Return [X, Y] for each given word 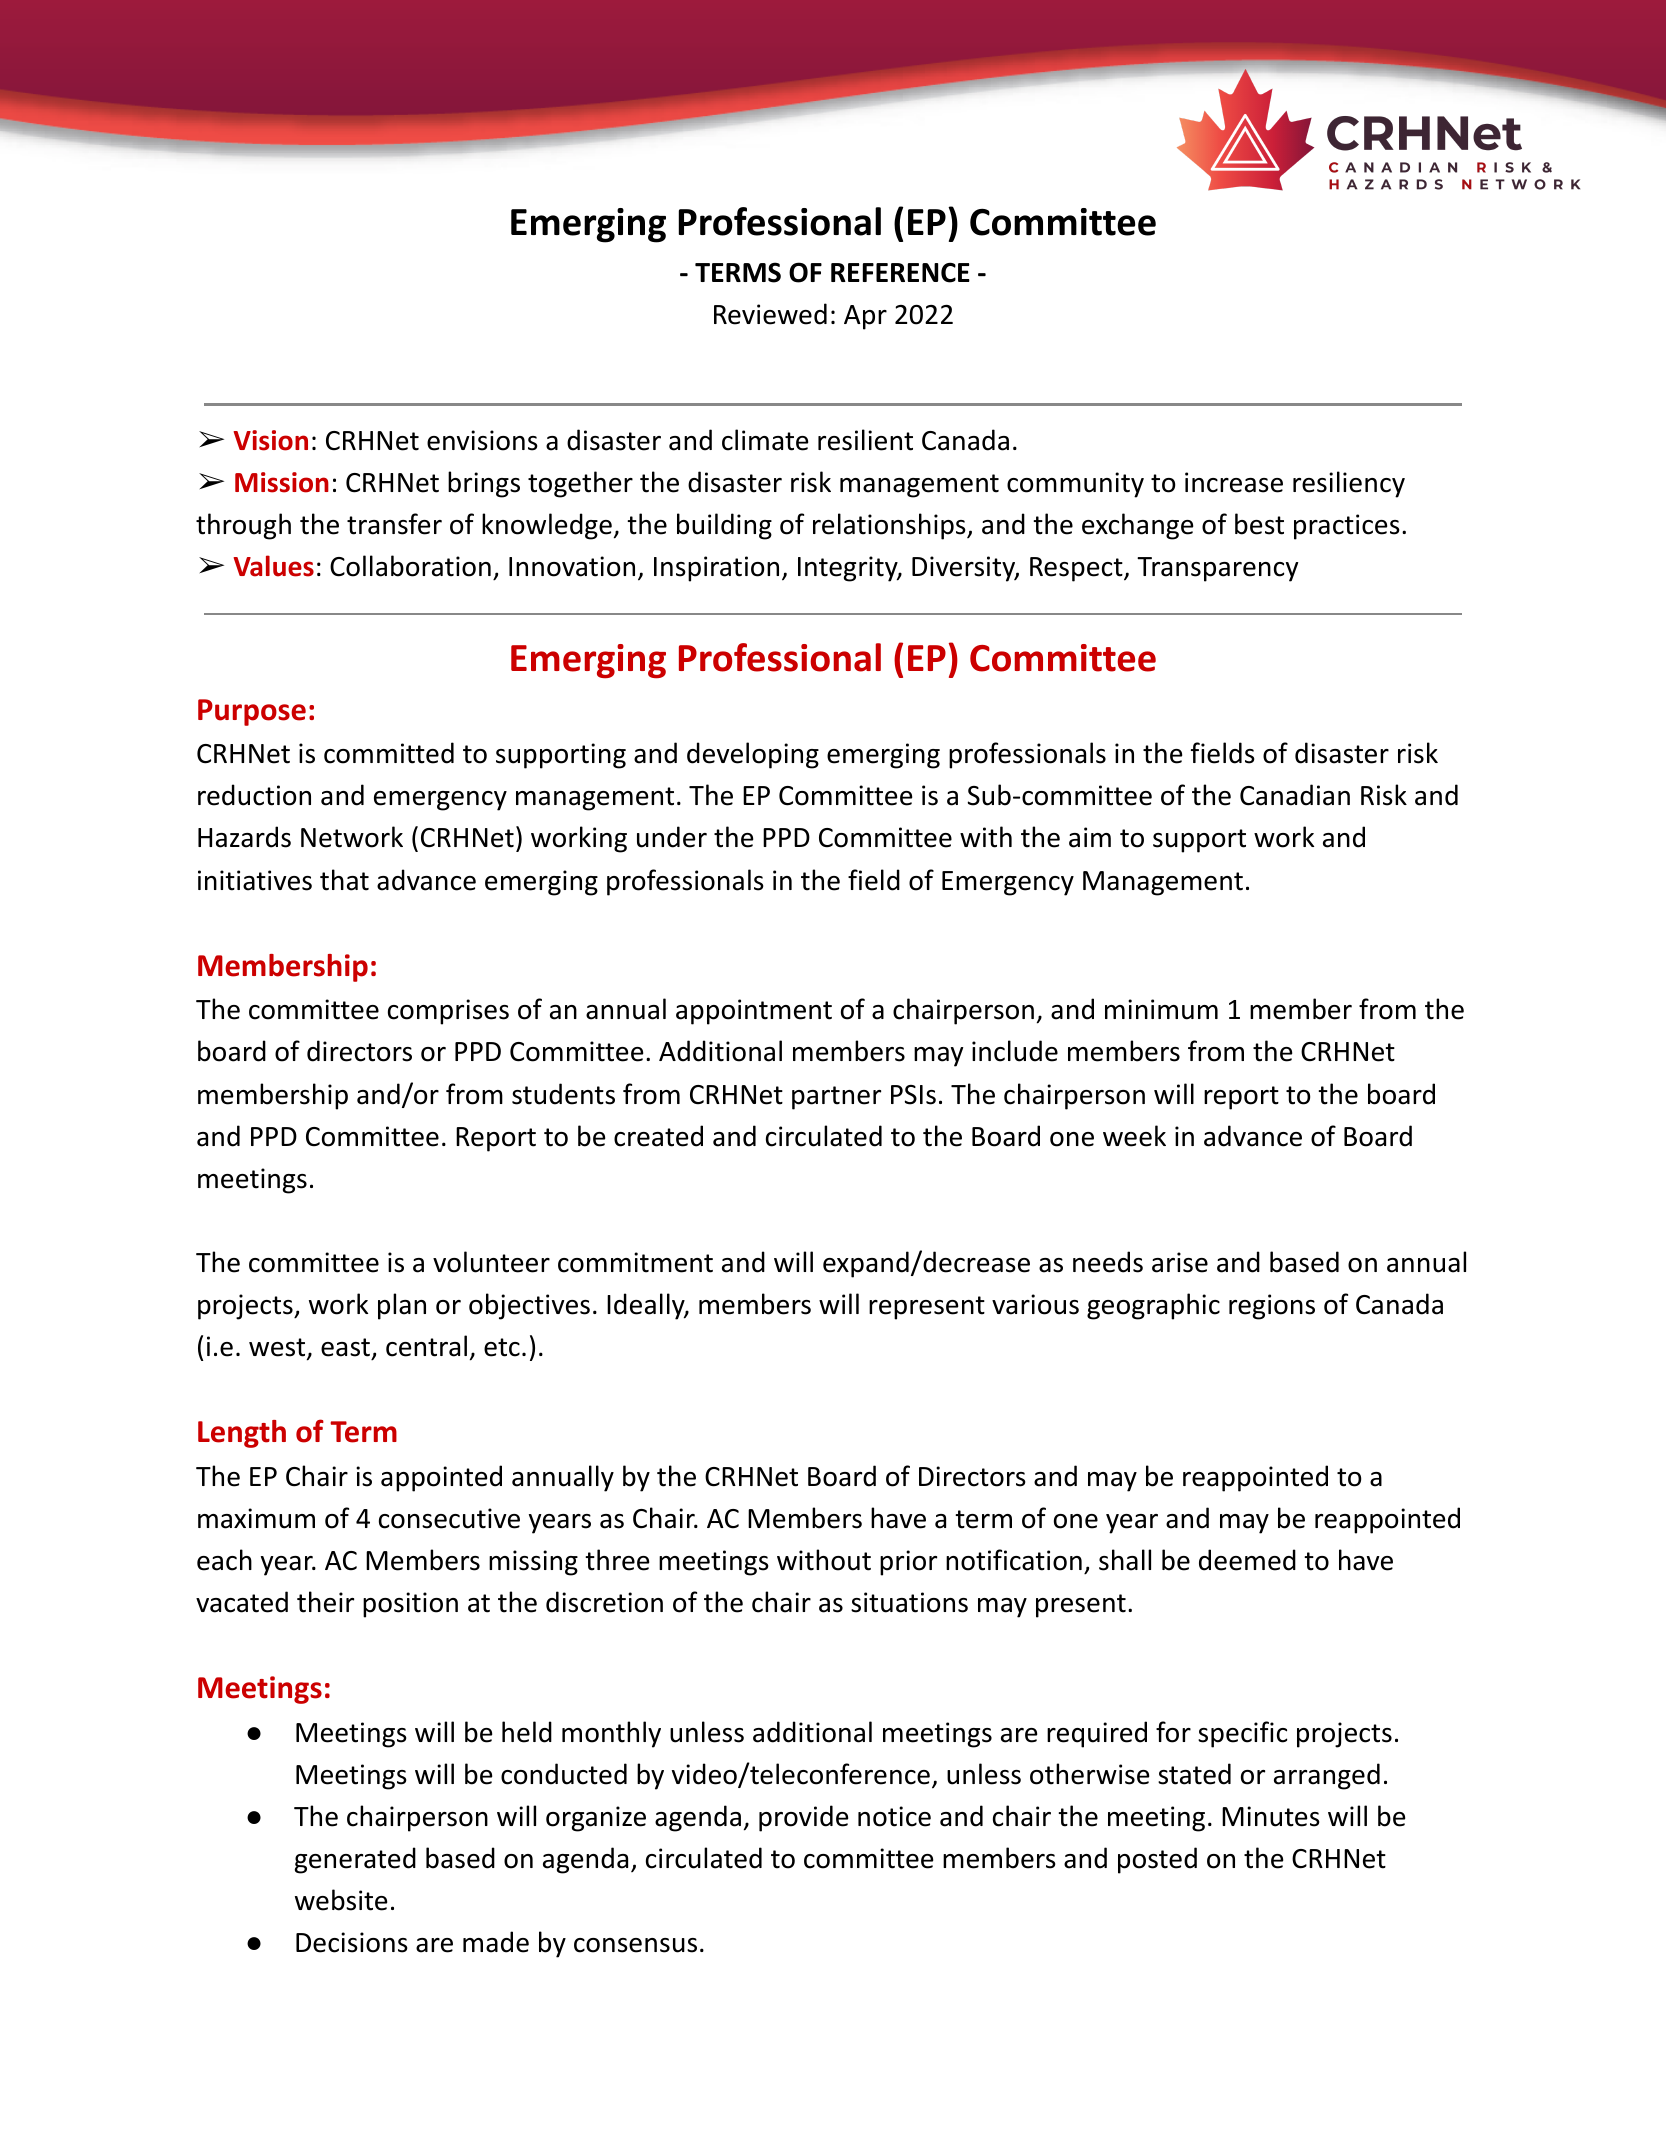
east [345, 1347]
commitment [635, 1262]
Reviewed [770, 314]
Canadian [1295, 795]
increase [1234, 482]
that [344, 880]
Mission [282, 482]
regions [1272, 1307]
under [672, 837]
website [341, 1900]
